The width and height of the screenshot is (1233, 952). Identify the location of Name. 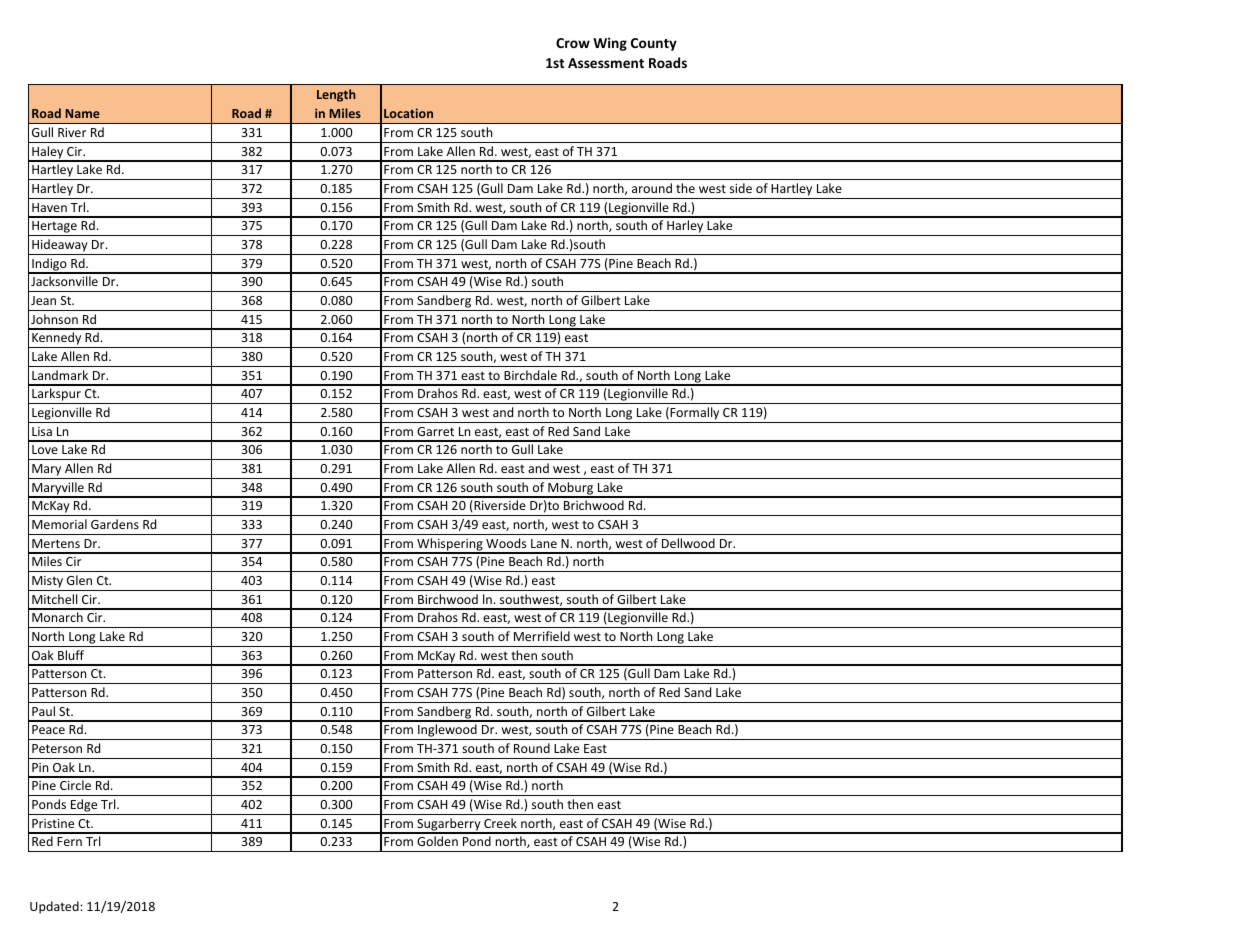
(82, 113).
